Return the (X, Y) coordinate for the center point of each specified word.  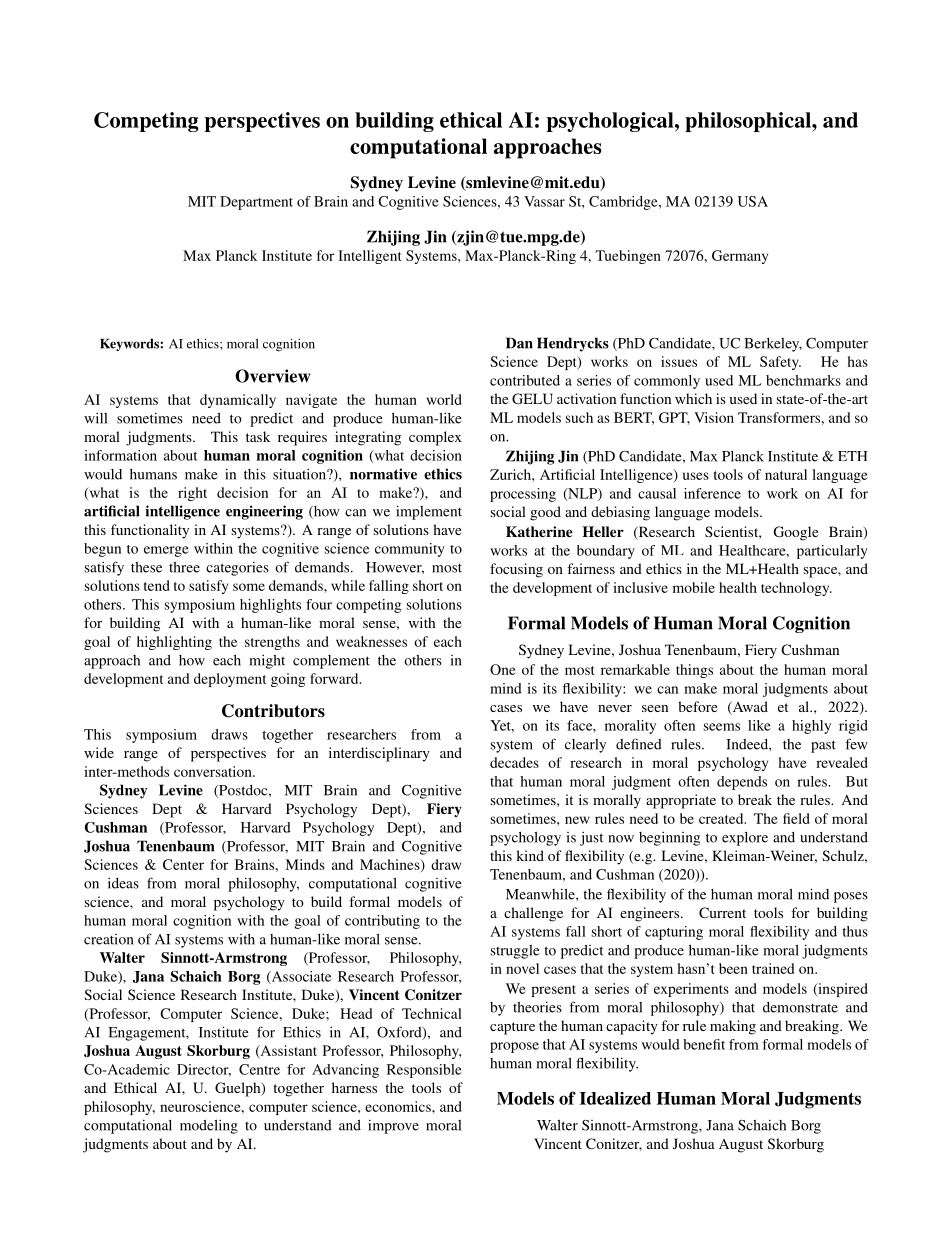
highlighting (174, 643)
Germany (740, 257)
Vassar (544, 201)
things (694, 671)
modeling (209, 1126)
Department (256, 203)
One (503, 669)
